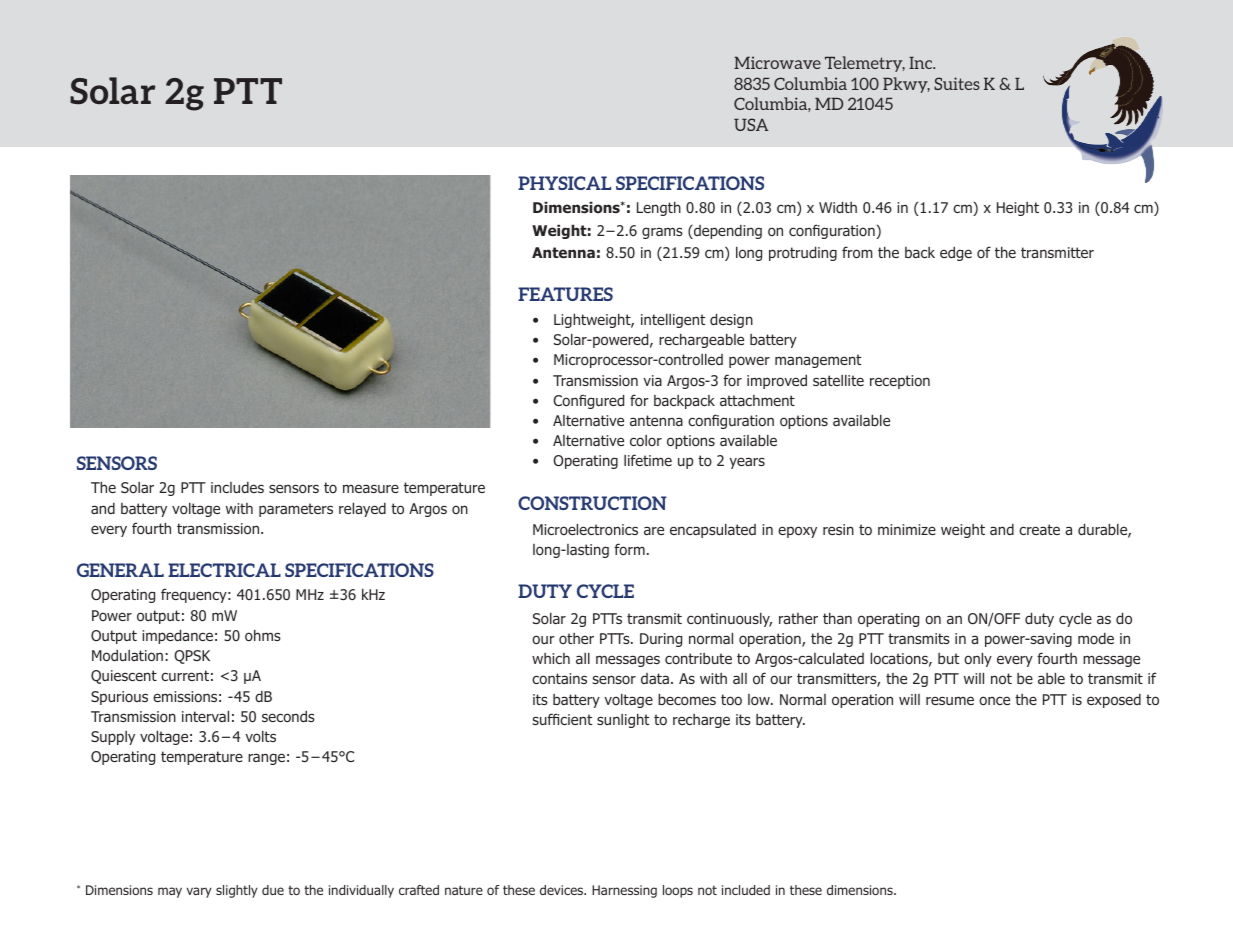  What do you see at coordinates (237, 891) in the image?
I see `slightly` at bounding box center [237, 891].
